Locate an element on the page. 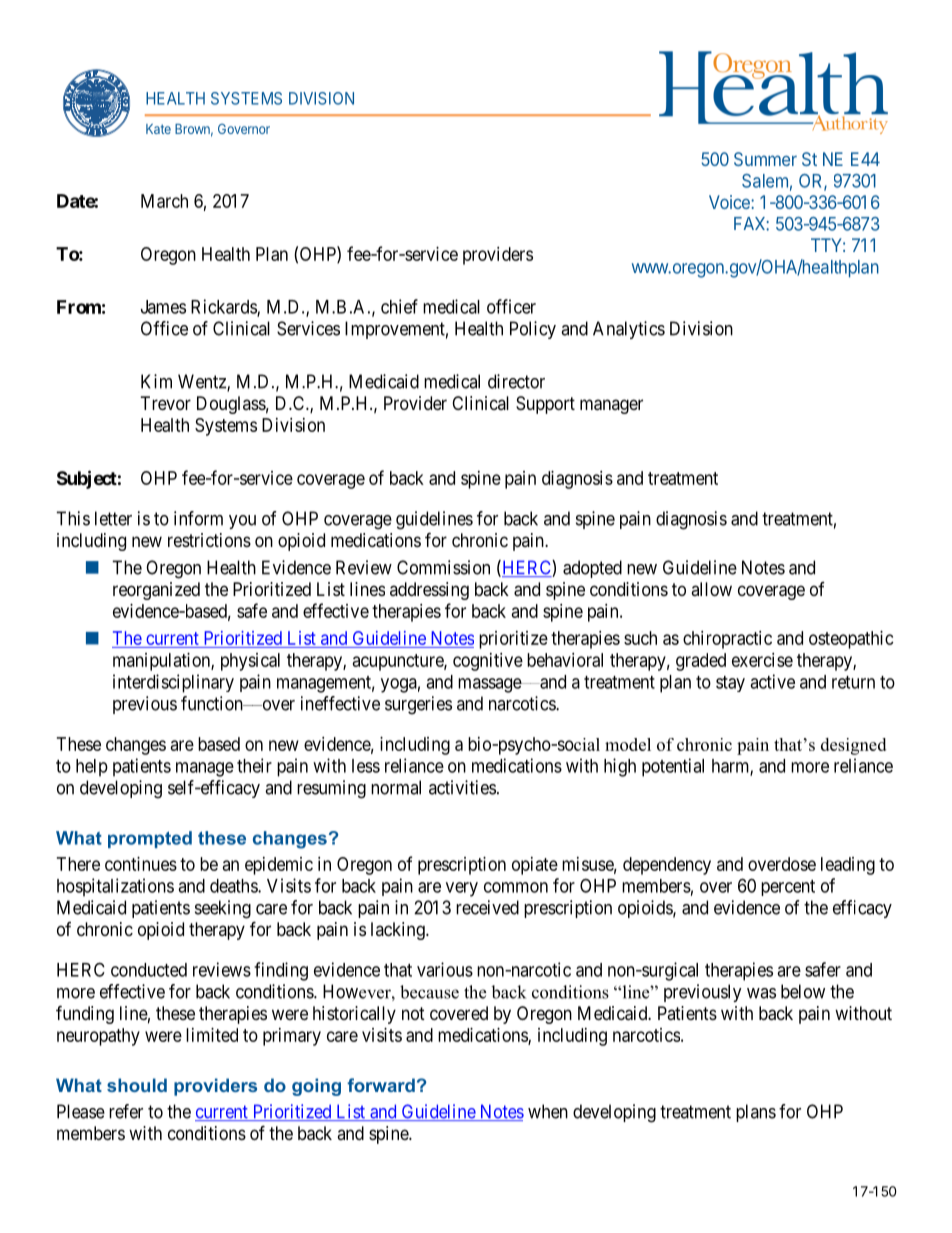  was is located at coordinates (761, 993).
